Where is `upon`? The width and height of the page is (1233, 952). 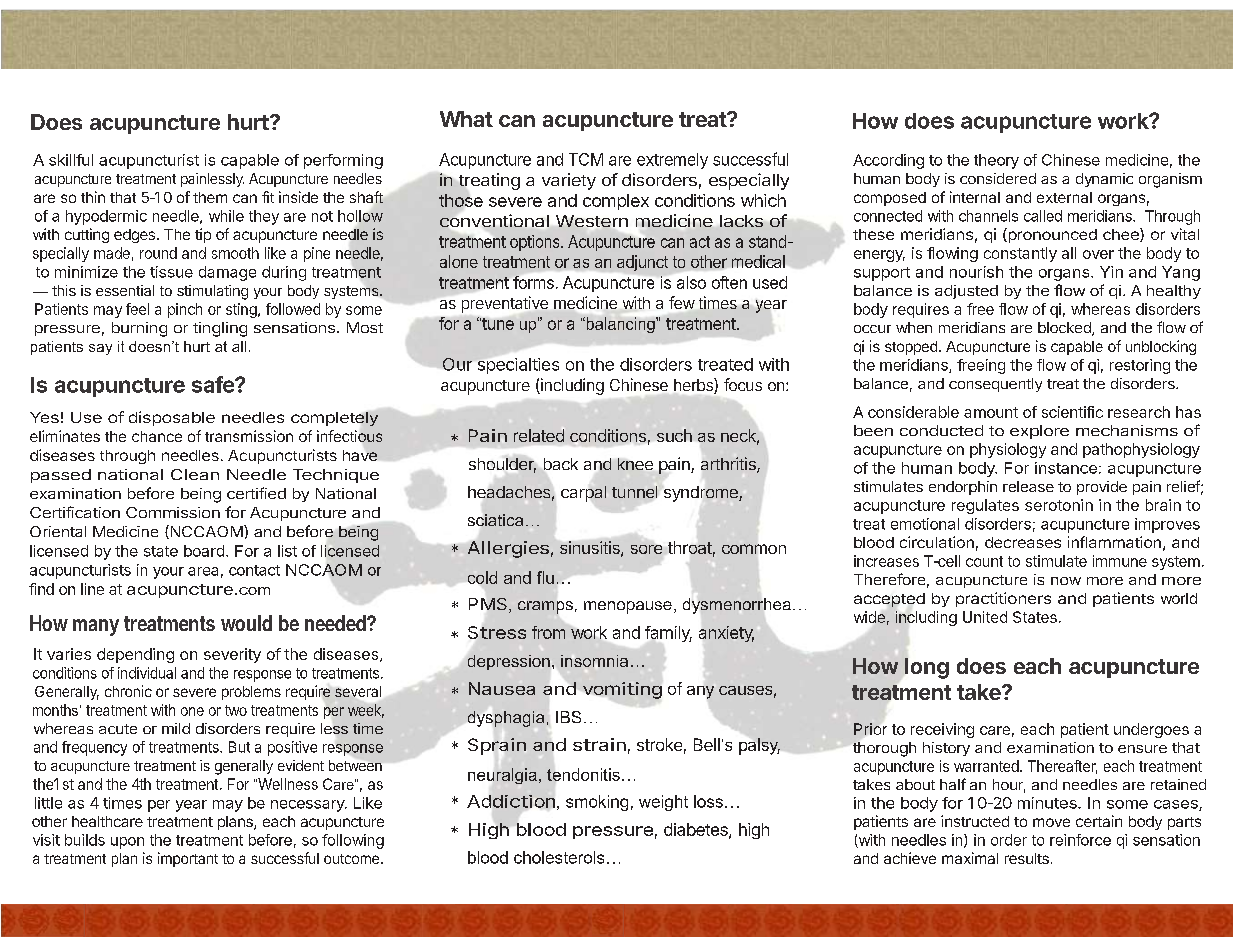 upon is located at coordinates (127, 843).
